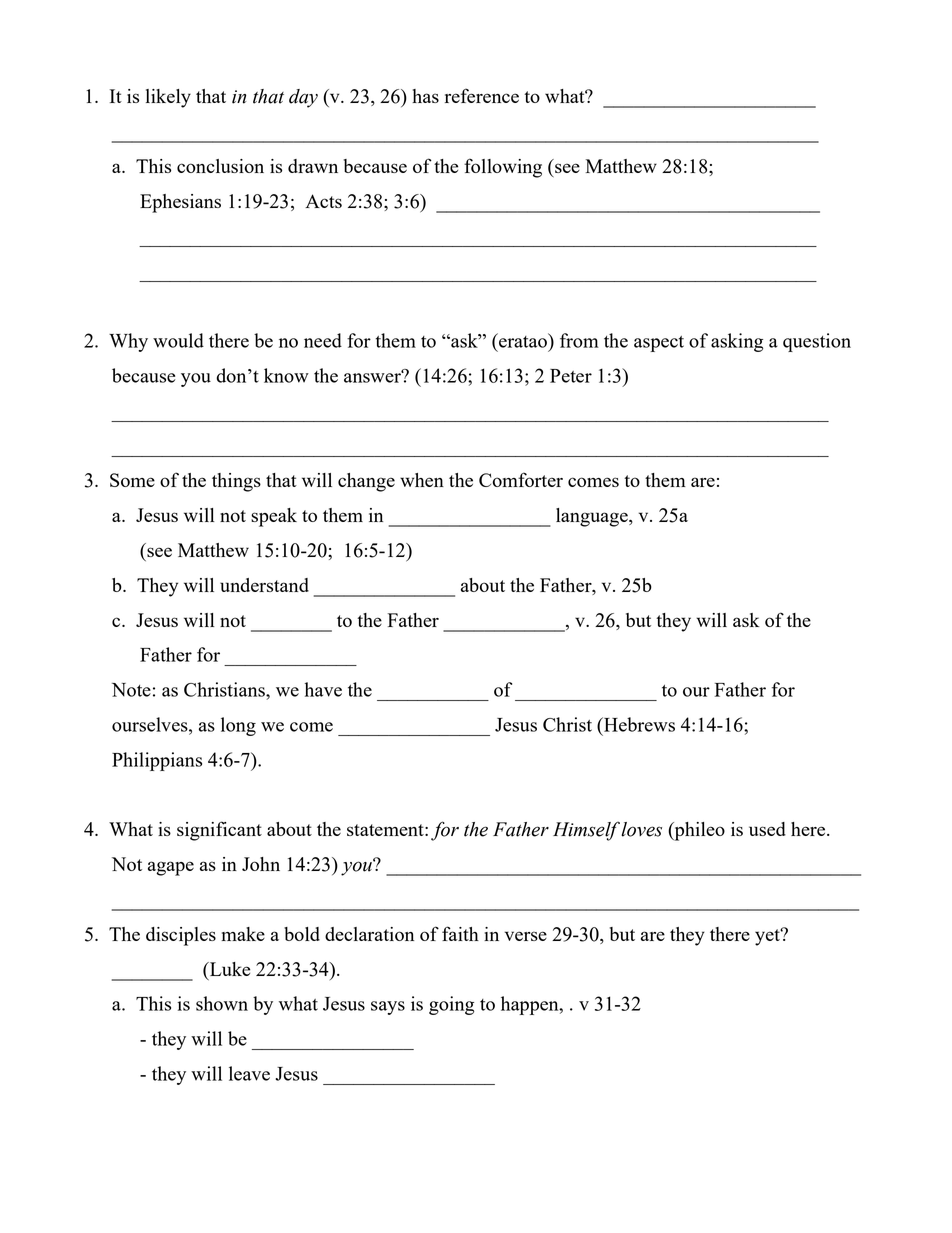 The width and height of the screenshot is (952, 1233). I want to click on Hebrews, so click(638, 724).
